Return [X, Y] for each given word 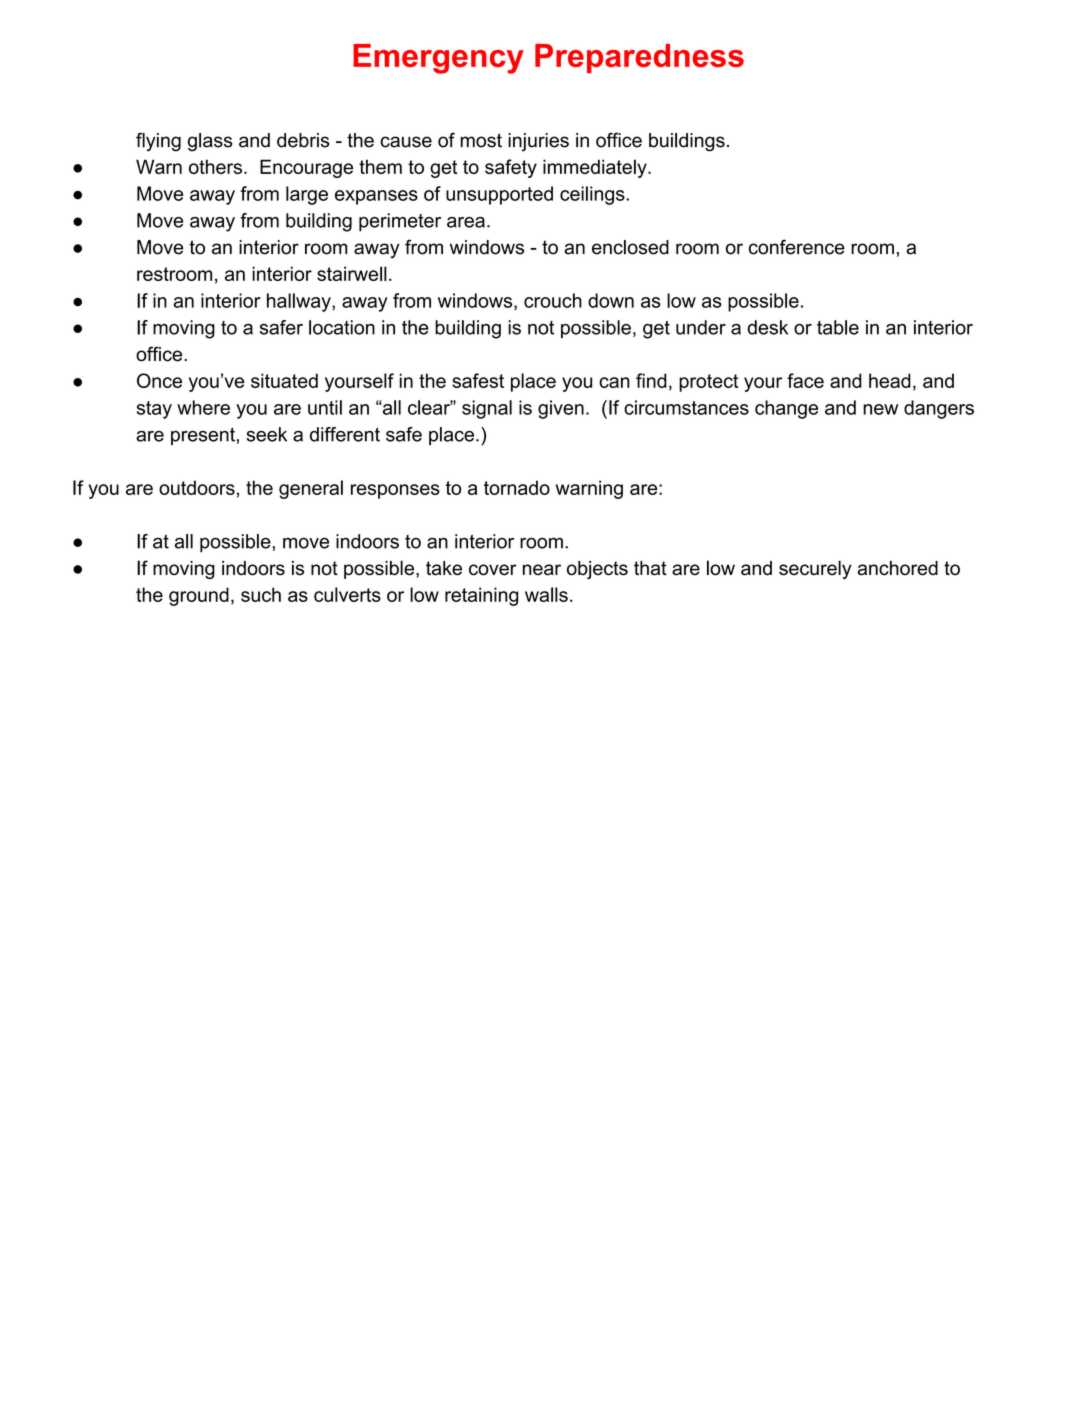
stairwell [352, 273]
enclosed [630, 247]
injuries [538, 142]
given [561, 409]
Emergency [438, 59]
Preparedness [639, 58]
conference [797, 247]
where [203, 407]
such [261, 594]
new [880, 409]
